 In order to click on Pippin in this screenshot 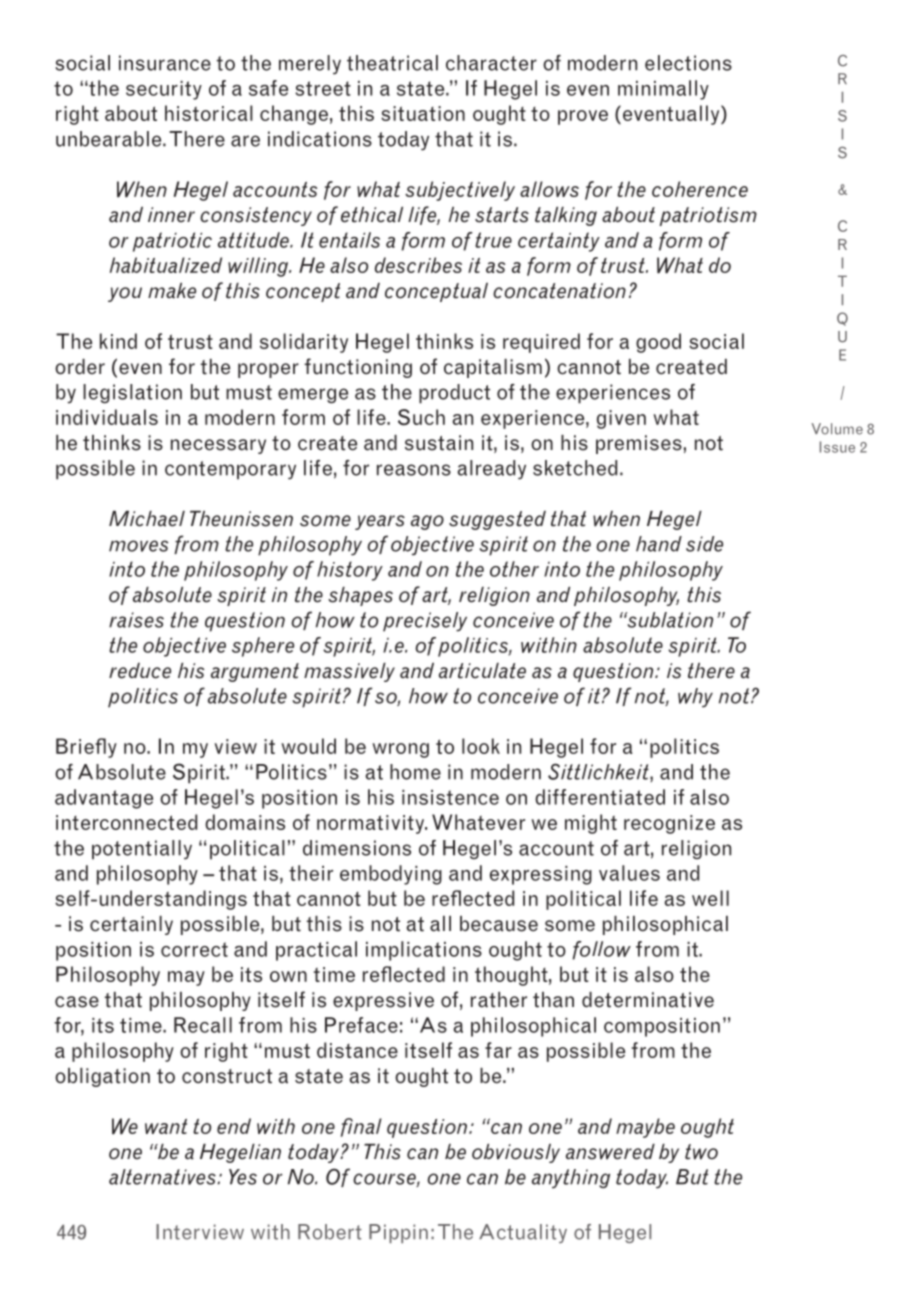, I will do `click(398, 1233)`.
